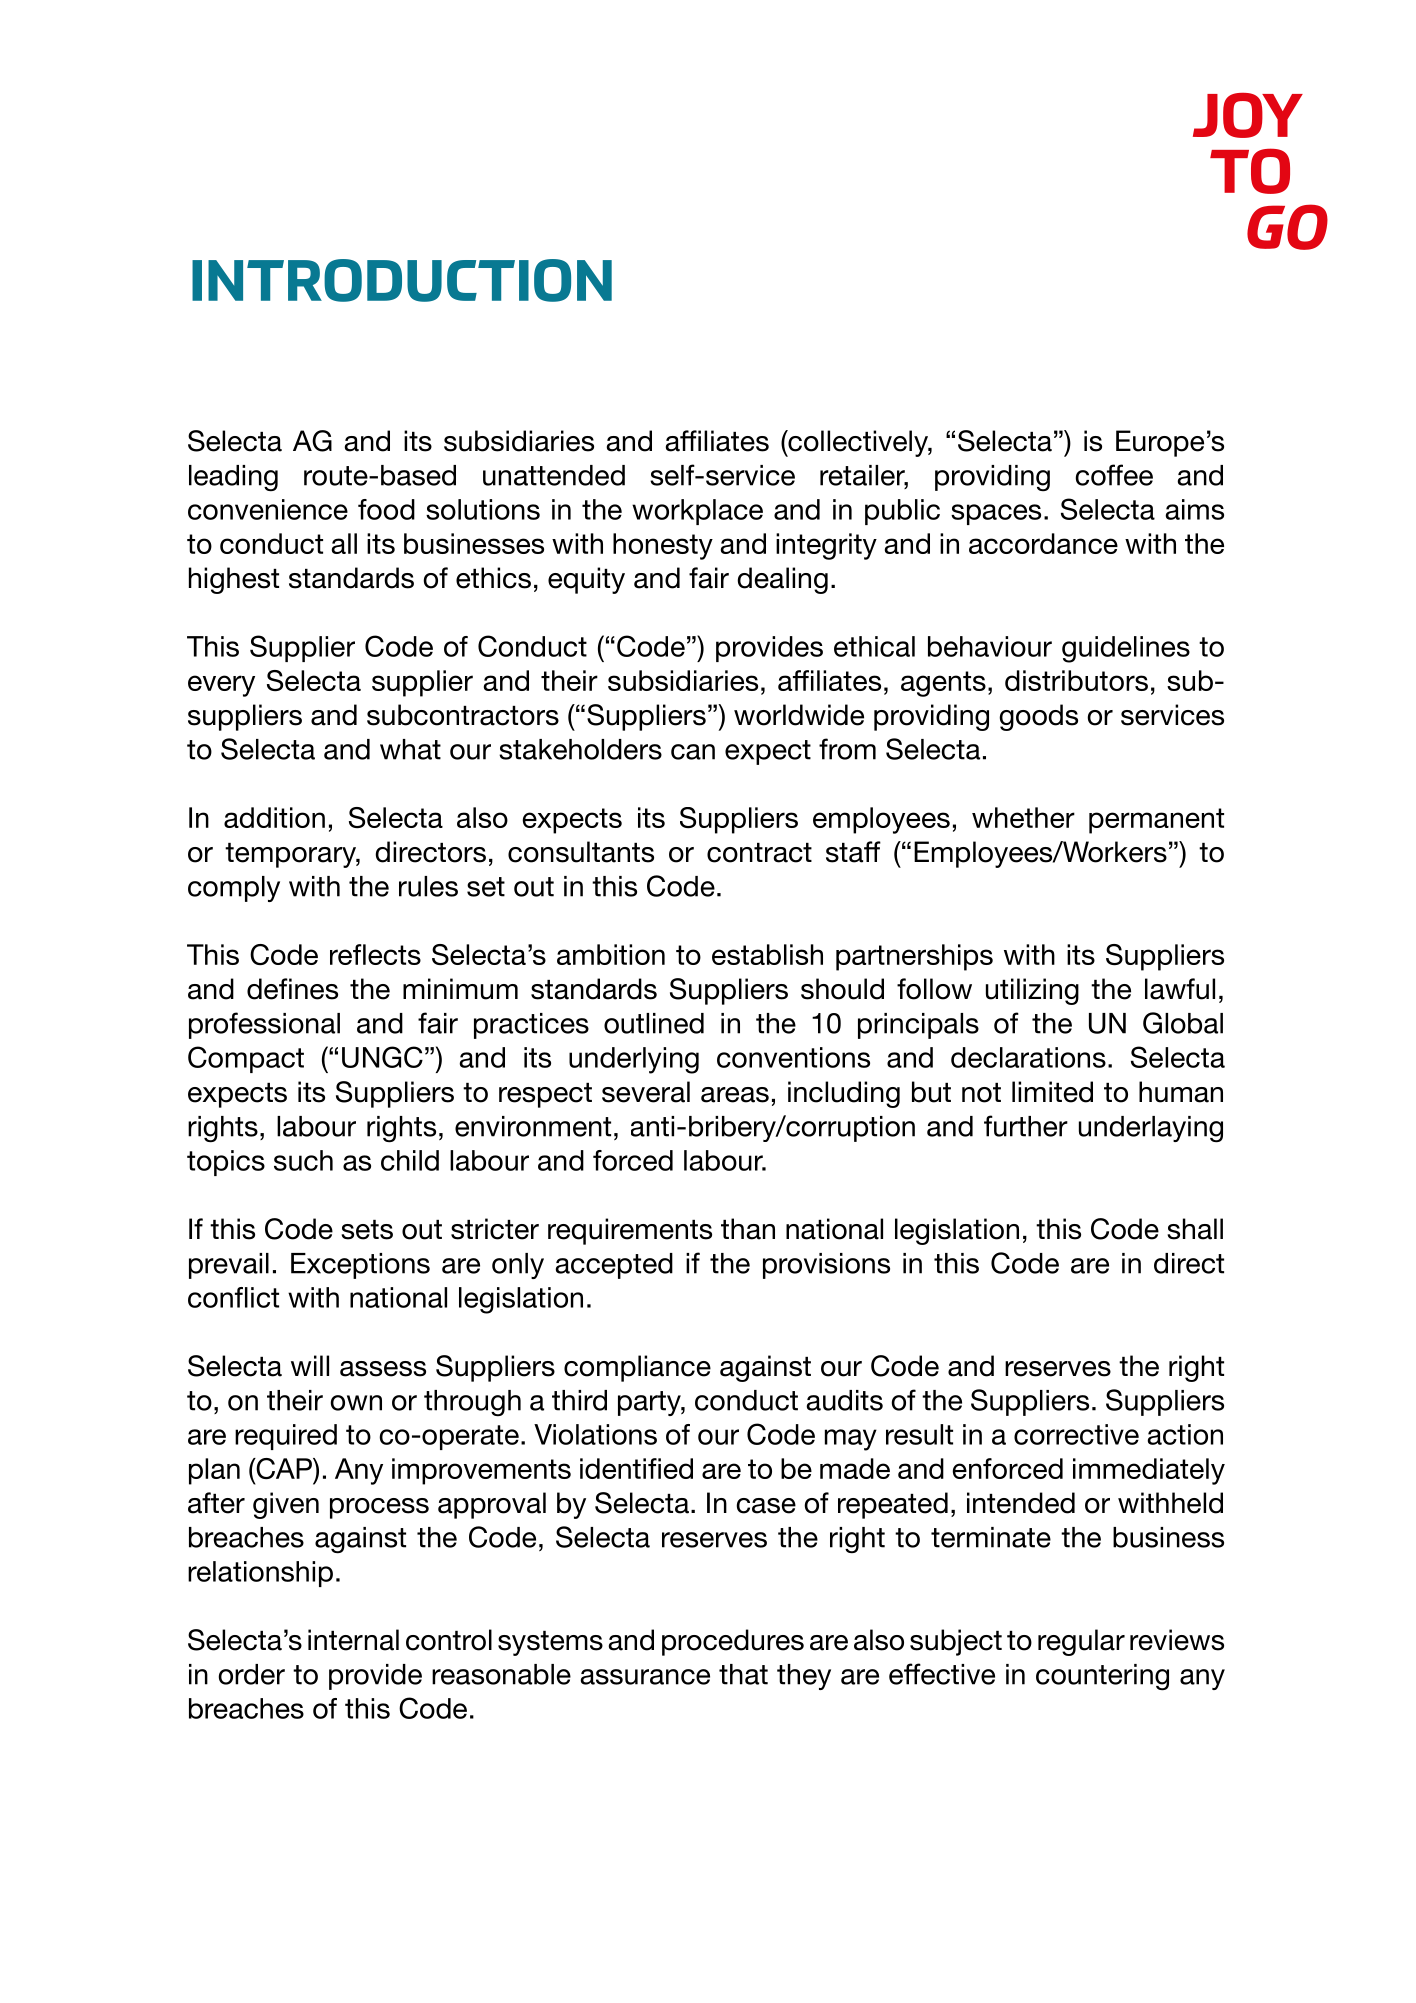 The image size is (1416, 2003). What do you see at coordinates (292, 989) in the page?
I see `defines` at bounding box center [292, 989].
